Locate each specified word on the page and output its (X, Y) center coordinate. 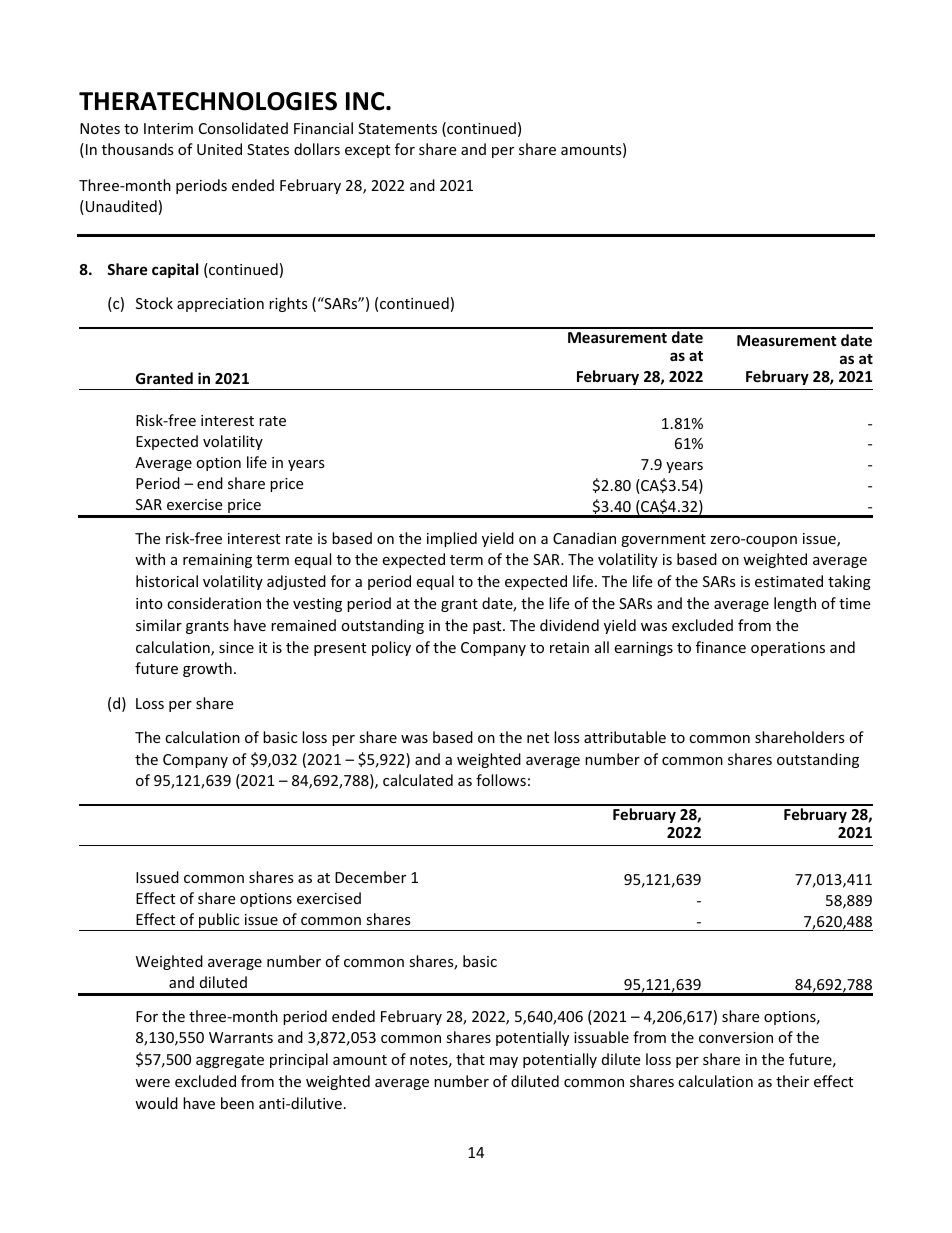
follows (501, 780)
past (488, 627)
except (367, 151)
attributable (625, 737)
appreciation (220, 305)
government (663, 540)
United (219, 149)
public (219, 922)
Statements (397, 128)
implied (452, 539)
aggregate (230, 1061)
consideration (214, 603)
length (795, 604)
